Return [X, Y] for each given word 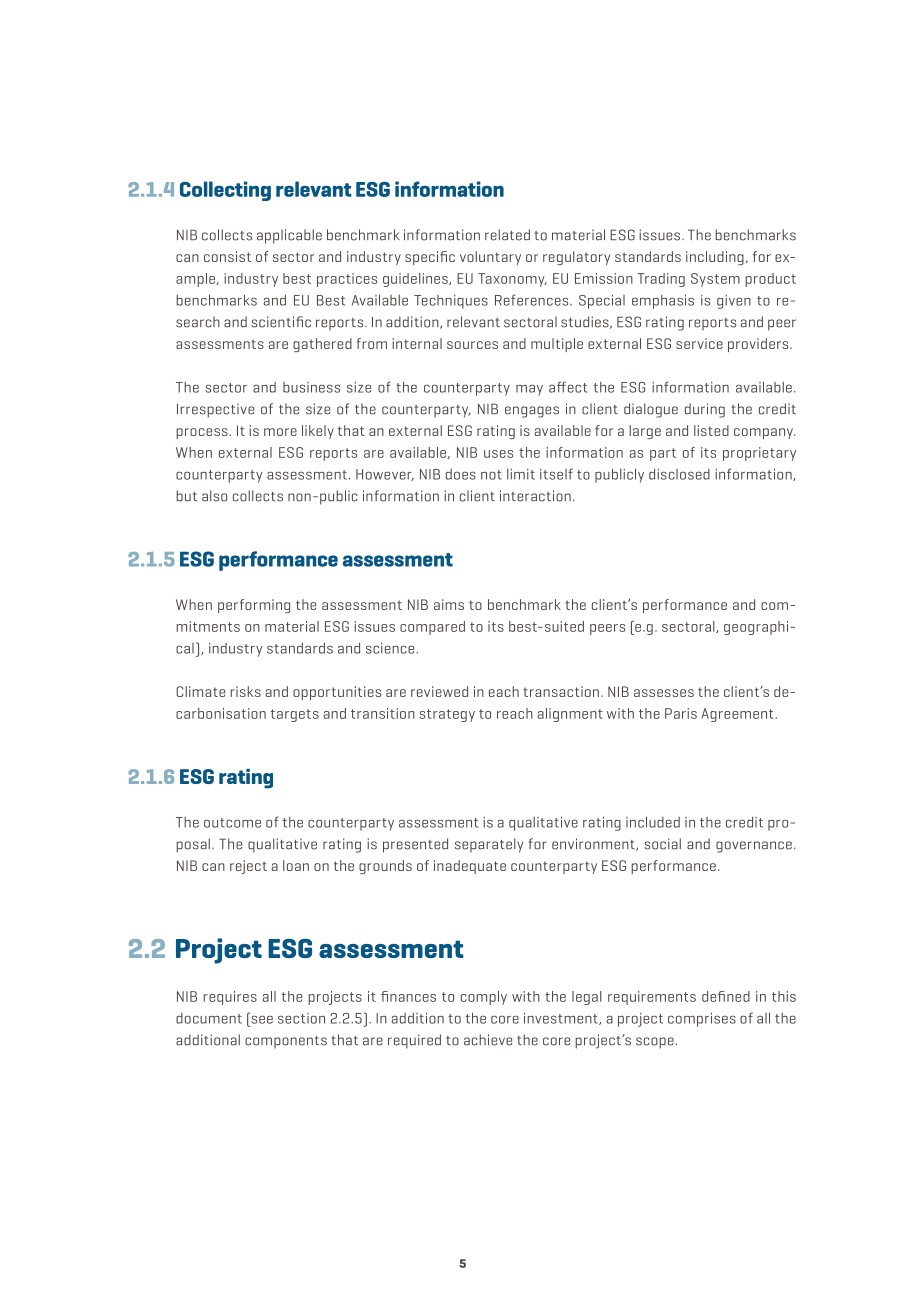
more [280, 432]
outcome [232, 823]
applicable [289, 236]
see [261, 1018]
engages [532, 412]
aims [449, 604]
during [705, 410]
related [507, 235]
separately [489, 845]
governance [754, 847]
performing [254, 606]
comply [484, 998]
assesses [664, 693]
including [715, 258]
